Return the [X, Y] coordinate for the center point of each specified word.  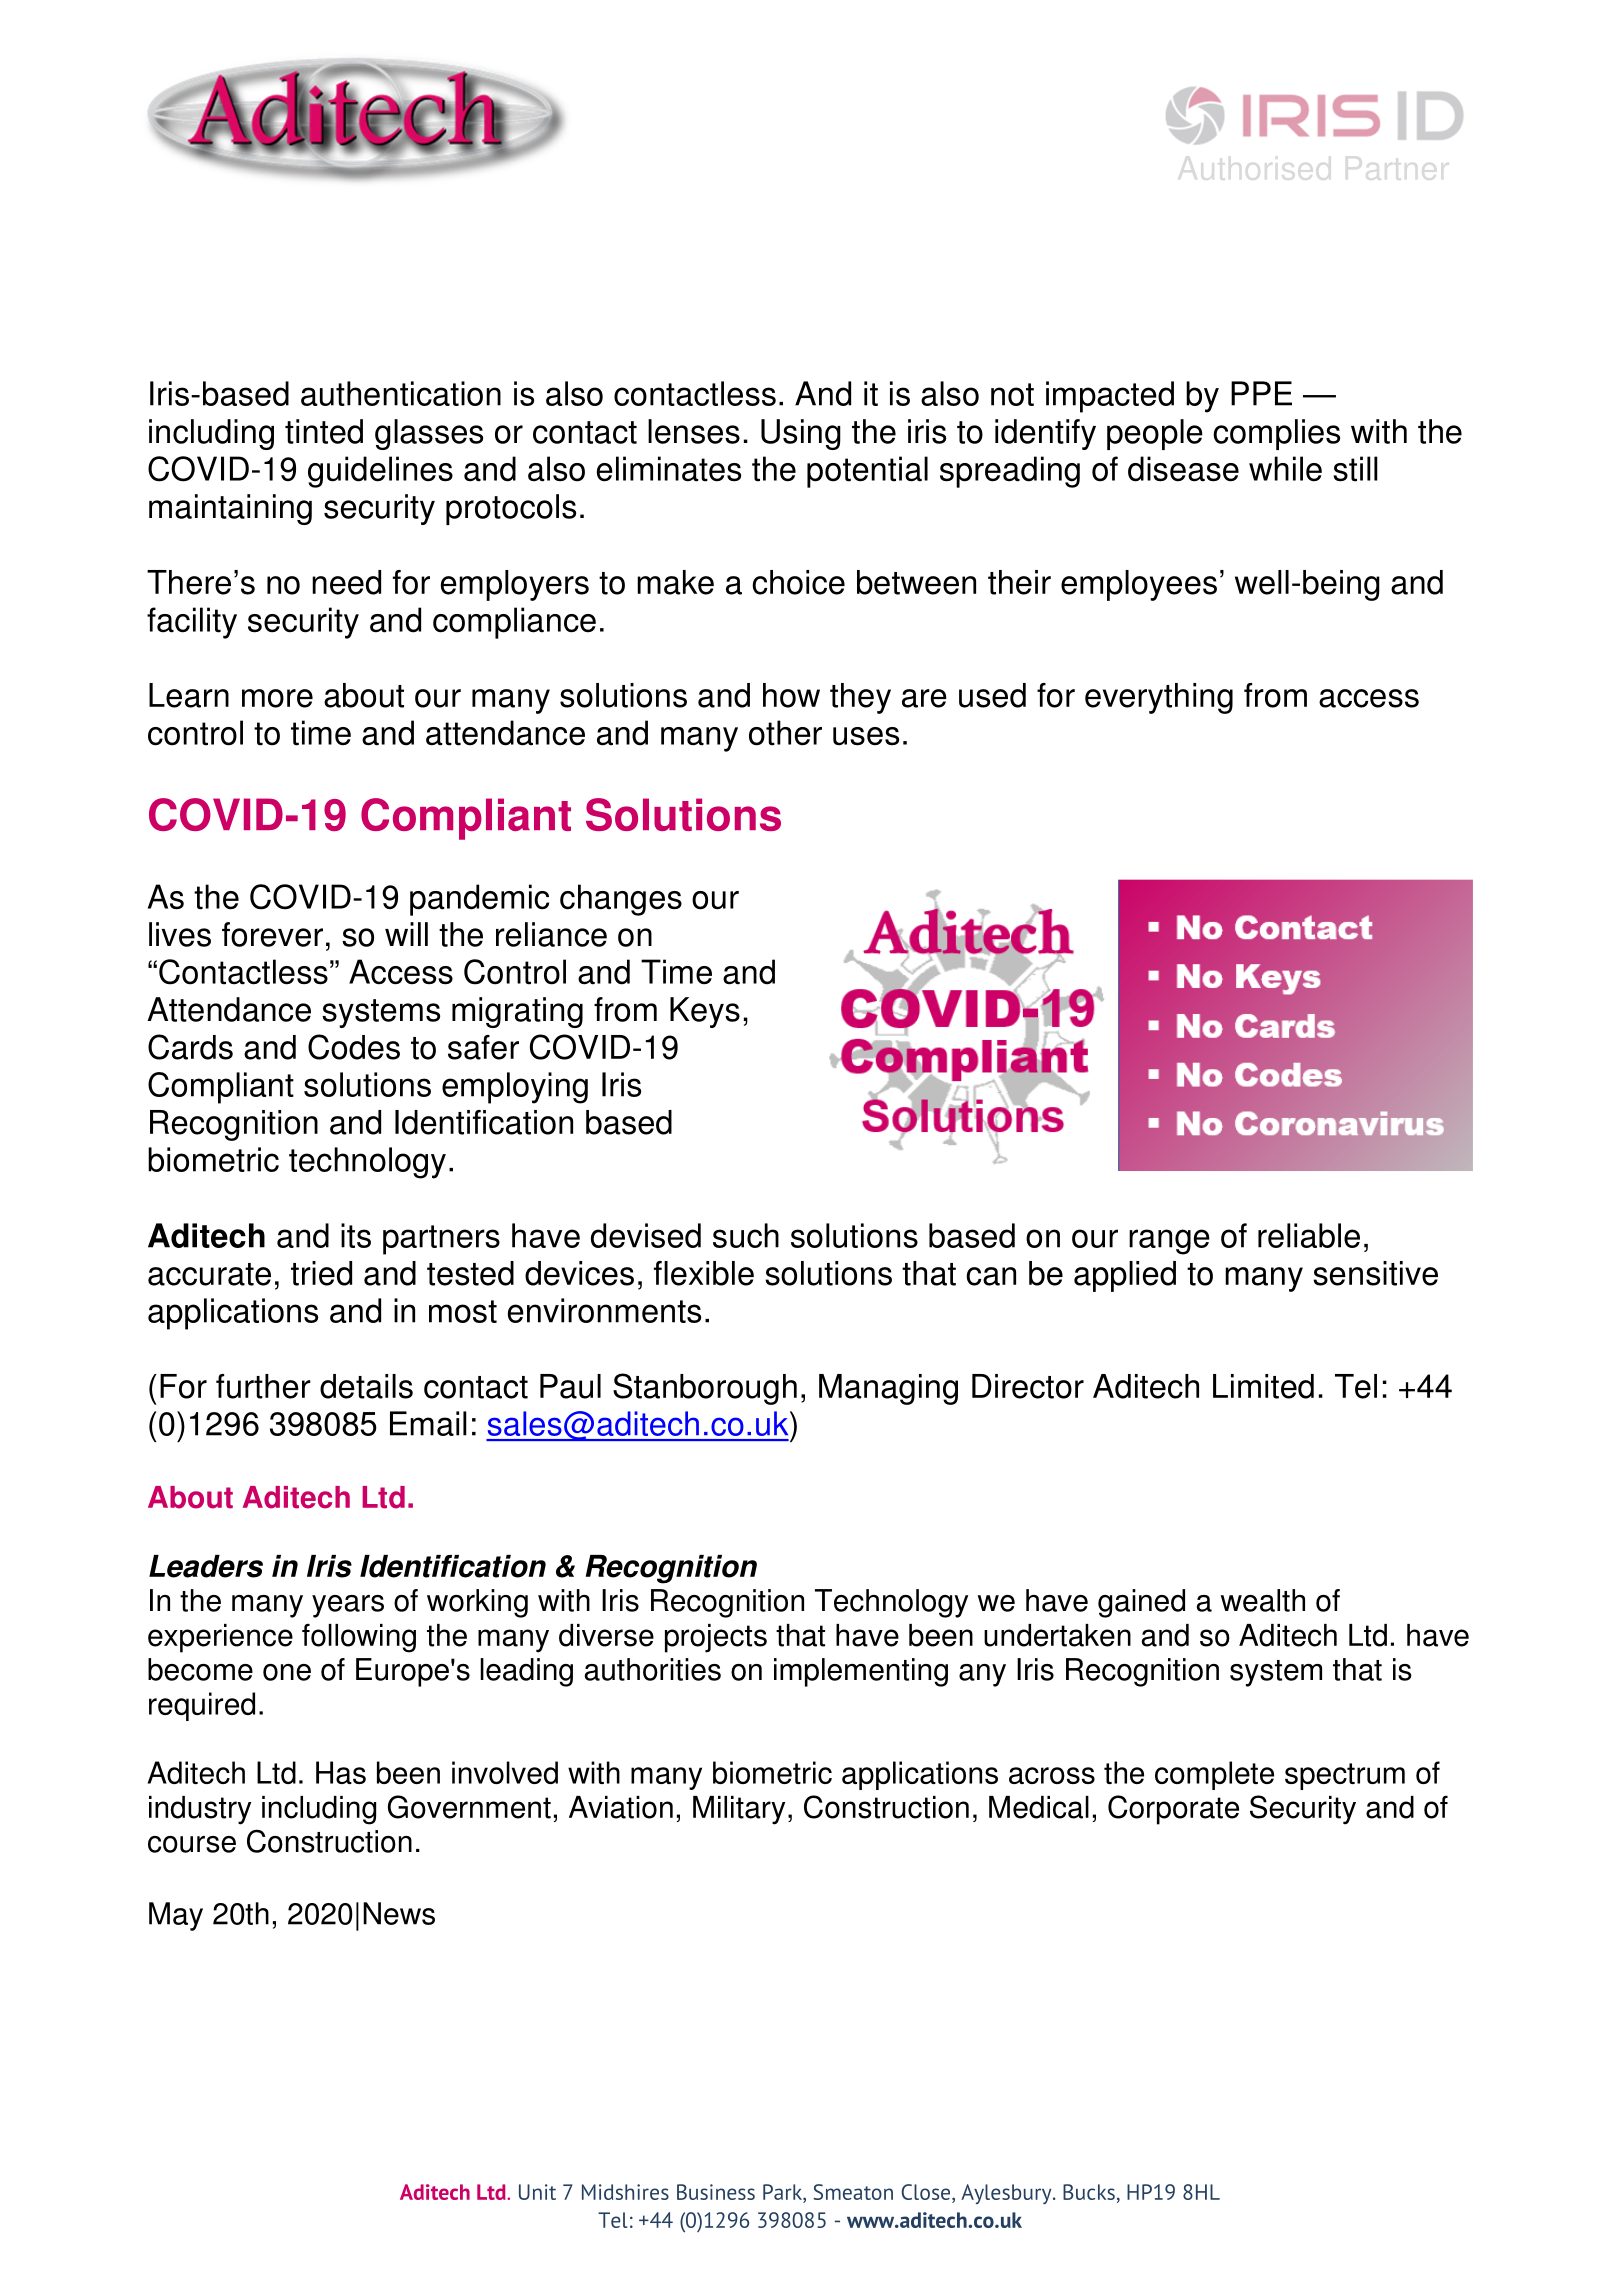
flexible [704, 1273]
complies [1276, 434]
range [1169, 1242]
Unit [537, 2192]
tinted [324, 431]
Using [801, 434]
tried [321, 1273]
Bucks [1089, 2192]
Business [716, 2192]
